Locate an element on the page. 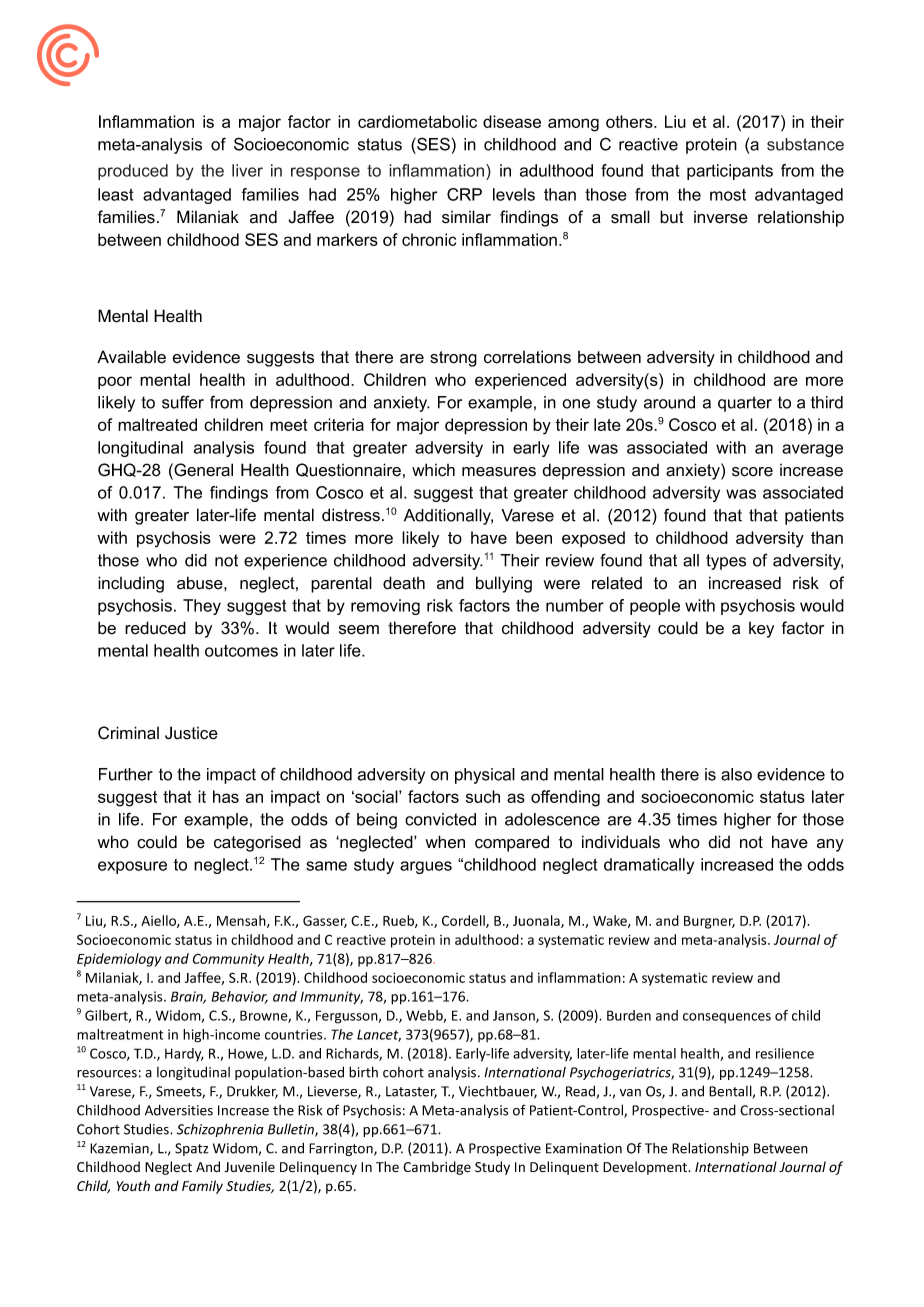  maltreated is located at coordinates (157, 424).
